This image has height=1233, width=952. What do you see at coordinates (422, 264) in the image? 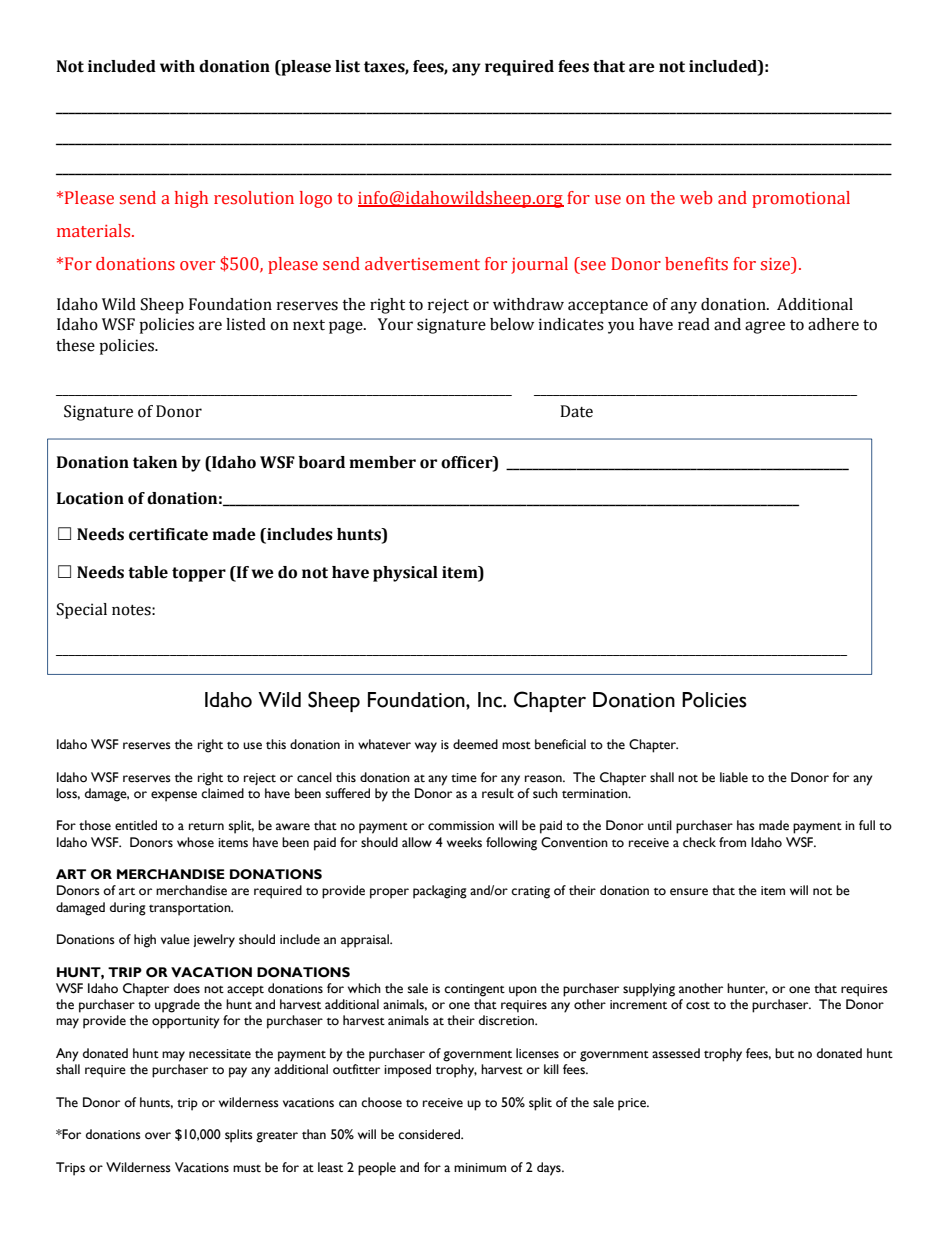
I see `advertisement` at bounding box center [422, 264].
